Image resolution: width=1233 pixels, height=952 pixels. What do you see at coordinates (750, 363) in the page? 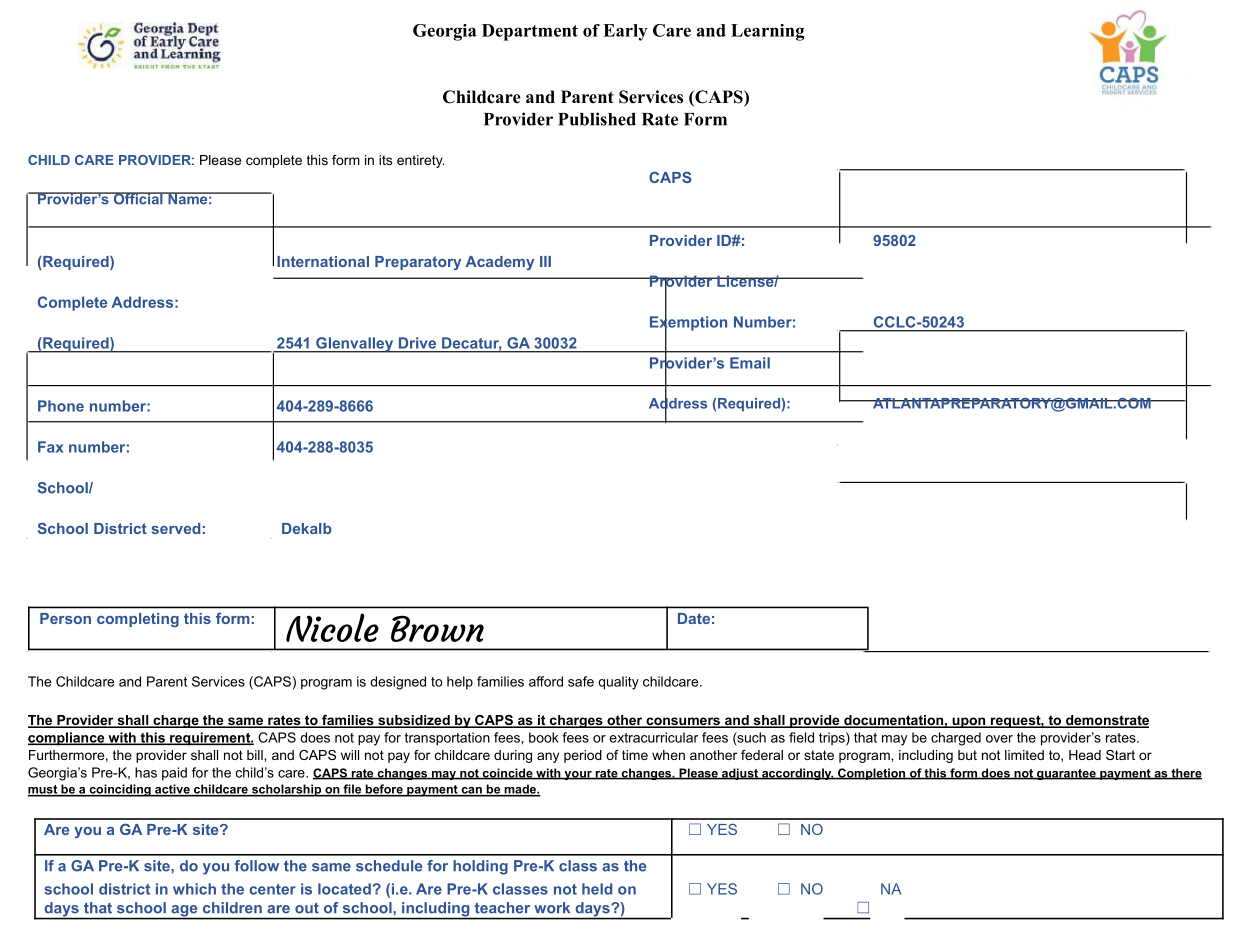
I see `Email` at bounding box center [750, 363].
